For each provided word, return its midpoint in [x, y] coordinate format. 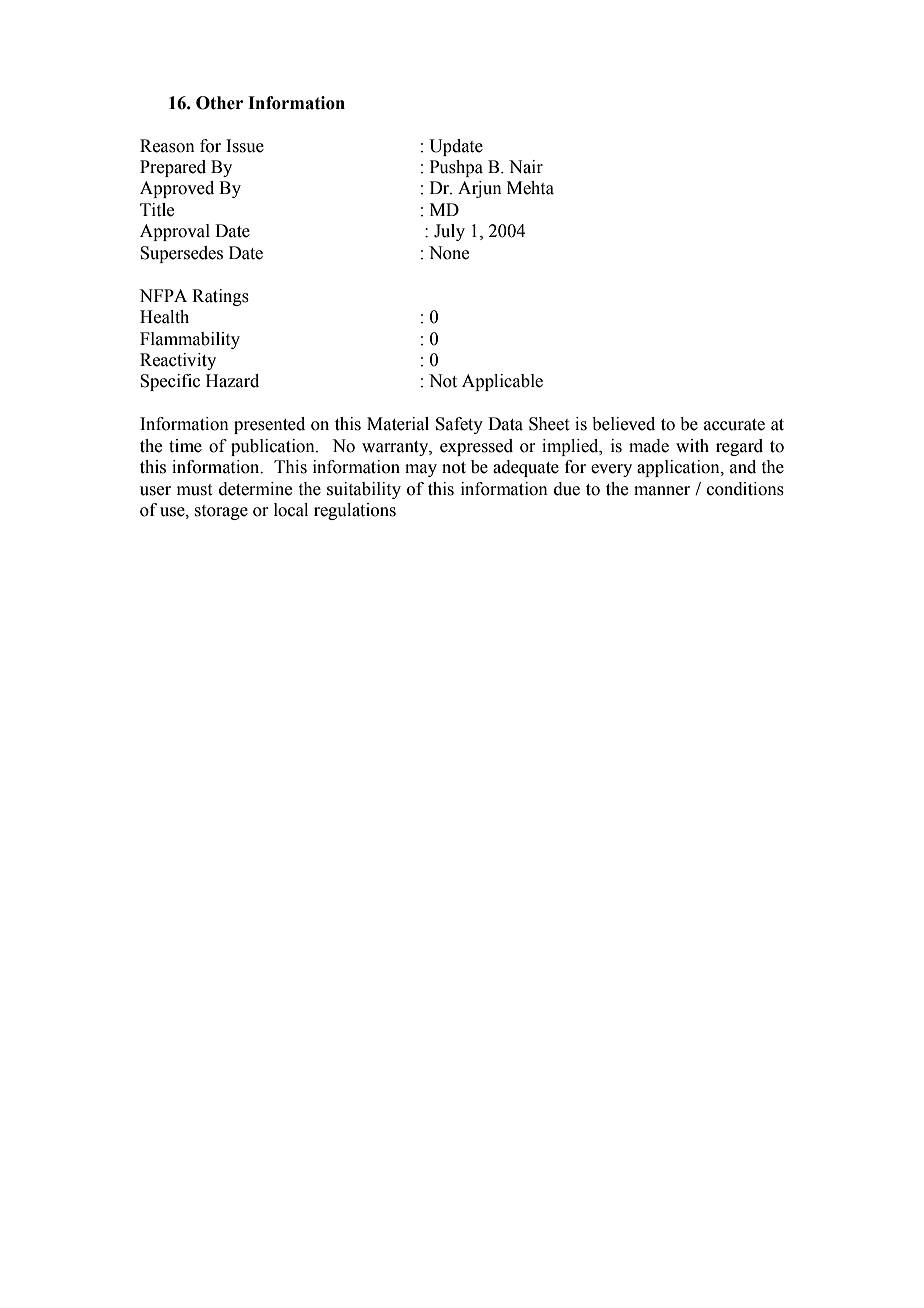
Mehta [530, 188]
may [421, 470]
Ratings [220, 297]
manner [662, 491]
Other [219, 103]
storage [221, 512]
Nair [526, 167]
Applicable [502, 382]
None [449, 253]
